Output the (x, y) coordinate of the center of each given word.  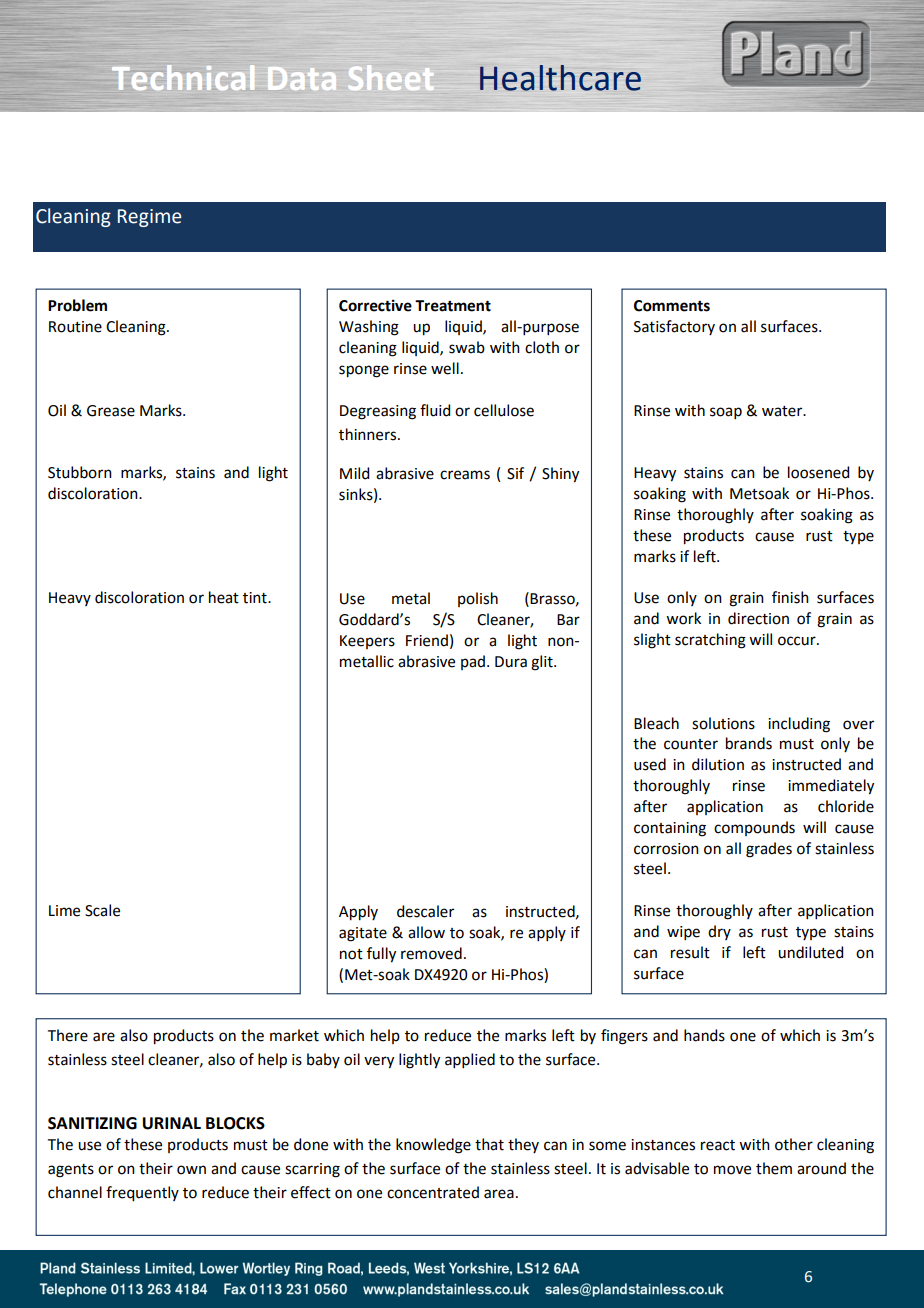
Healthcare (560, 78)
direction (758, 618)
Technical (183, 77)
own (191, 1170)
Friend (427, 640)
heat (224, 597)
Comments (672, 306)
